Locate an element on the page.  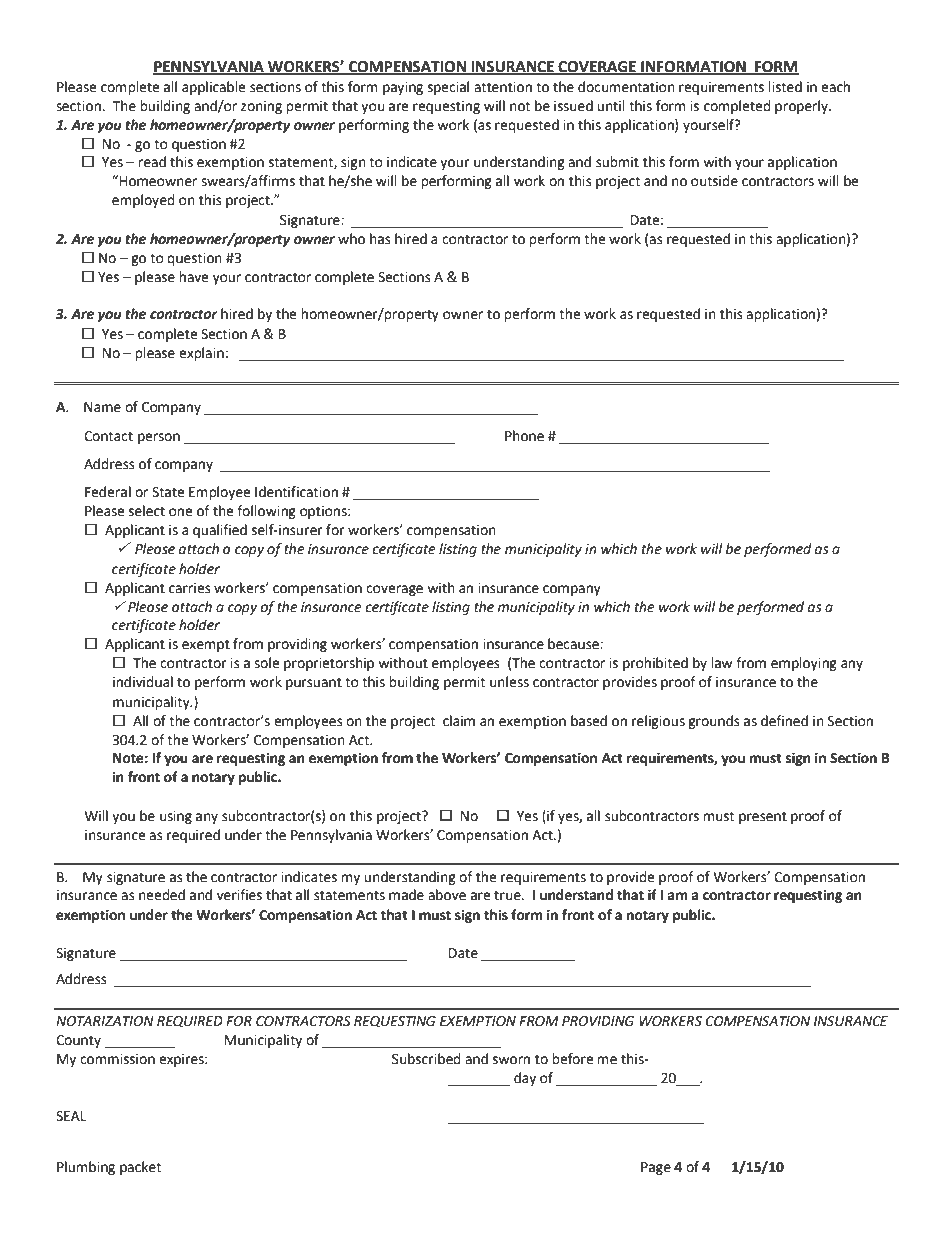
using is located at coordinates (176, 817).
